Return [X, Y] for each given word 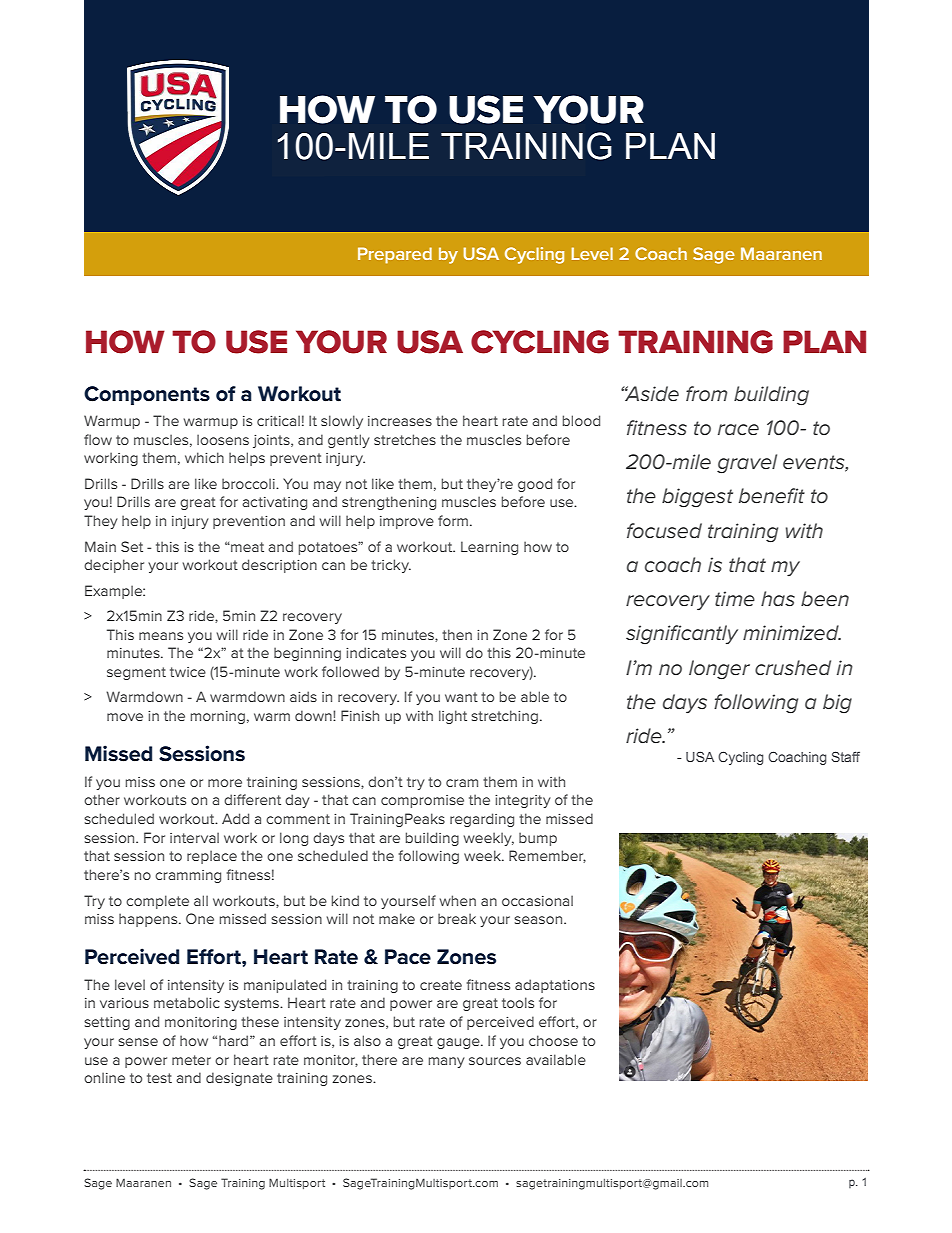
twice [188, 672]
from [706, 393]
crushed [793, 667]
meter [191, 1060]
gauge [459, 1043]
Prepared [395, 255]
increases [400, 421]
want [461, 697]
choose [553, 1040]
